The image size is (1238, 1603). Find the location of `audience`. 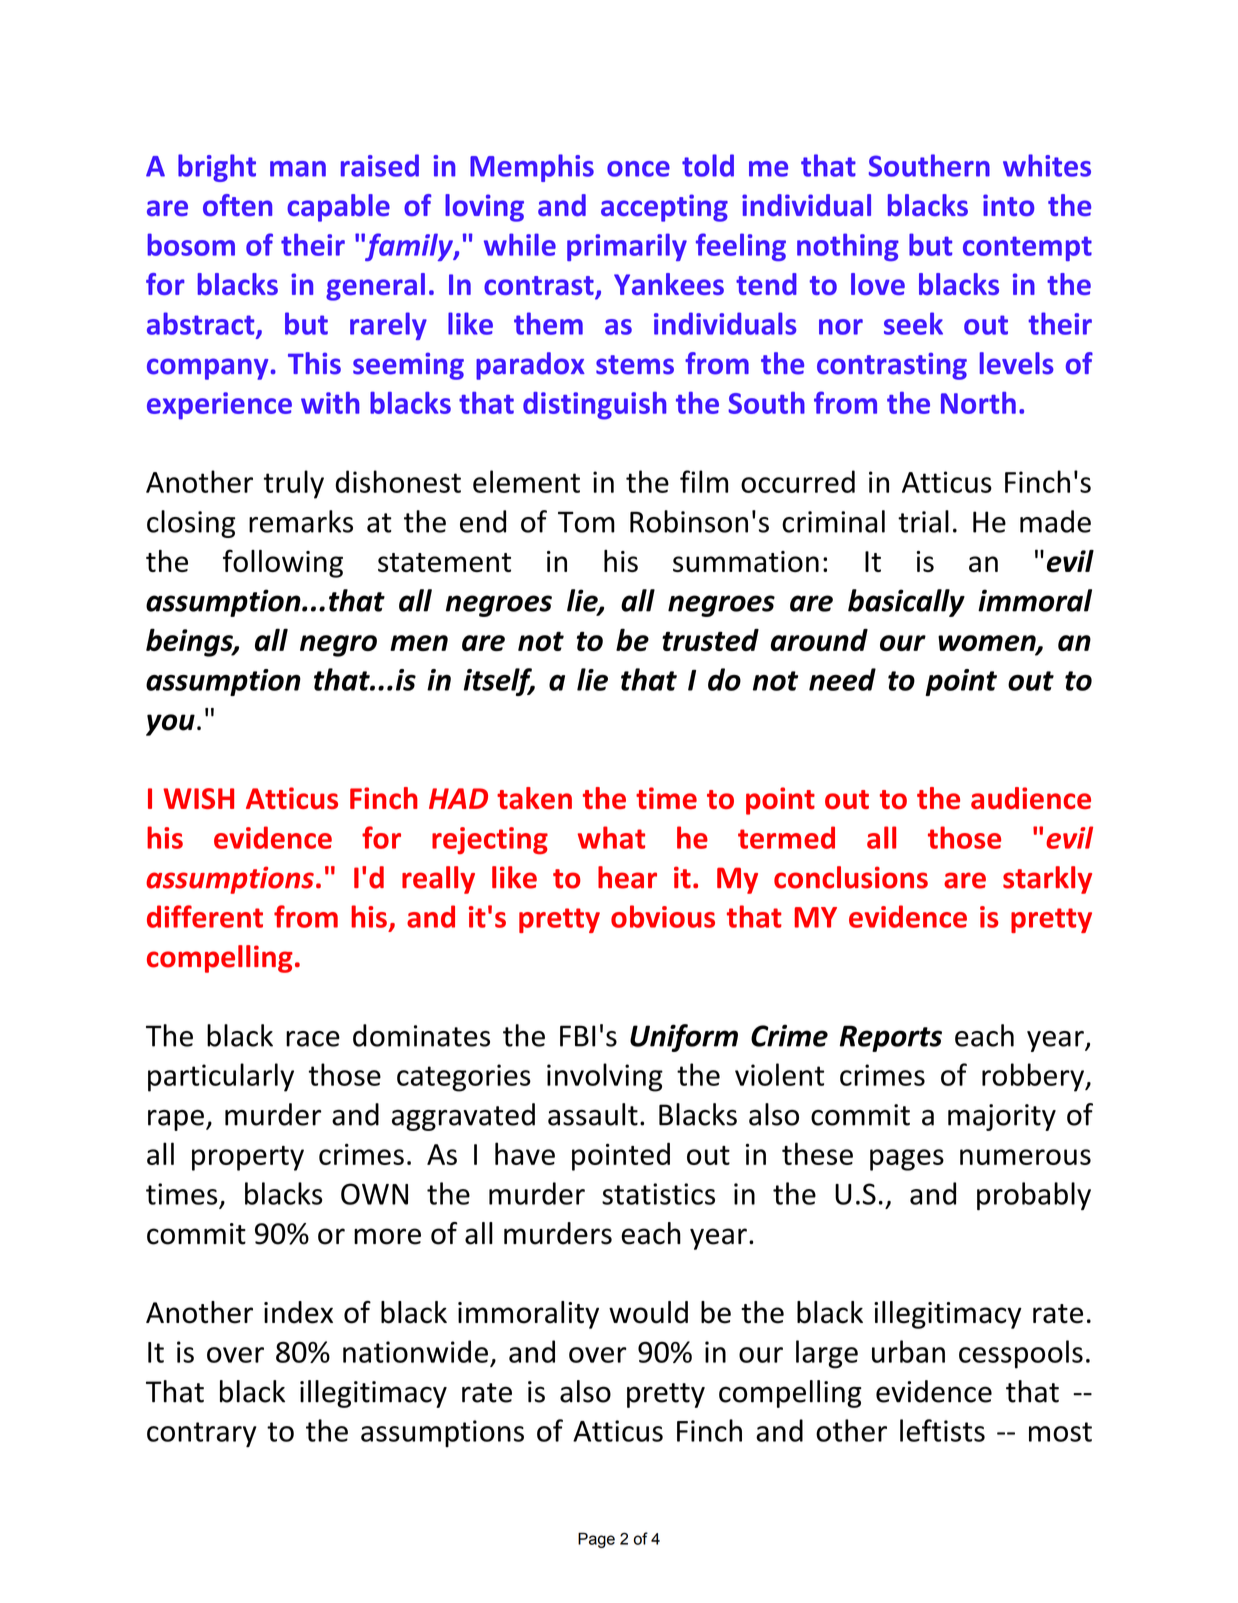

audience is located at coordinates (1031, 798).
